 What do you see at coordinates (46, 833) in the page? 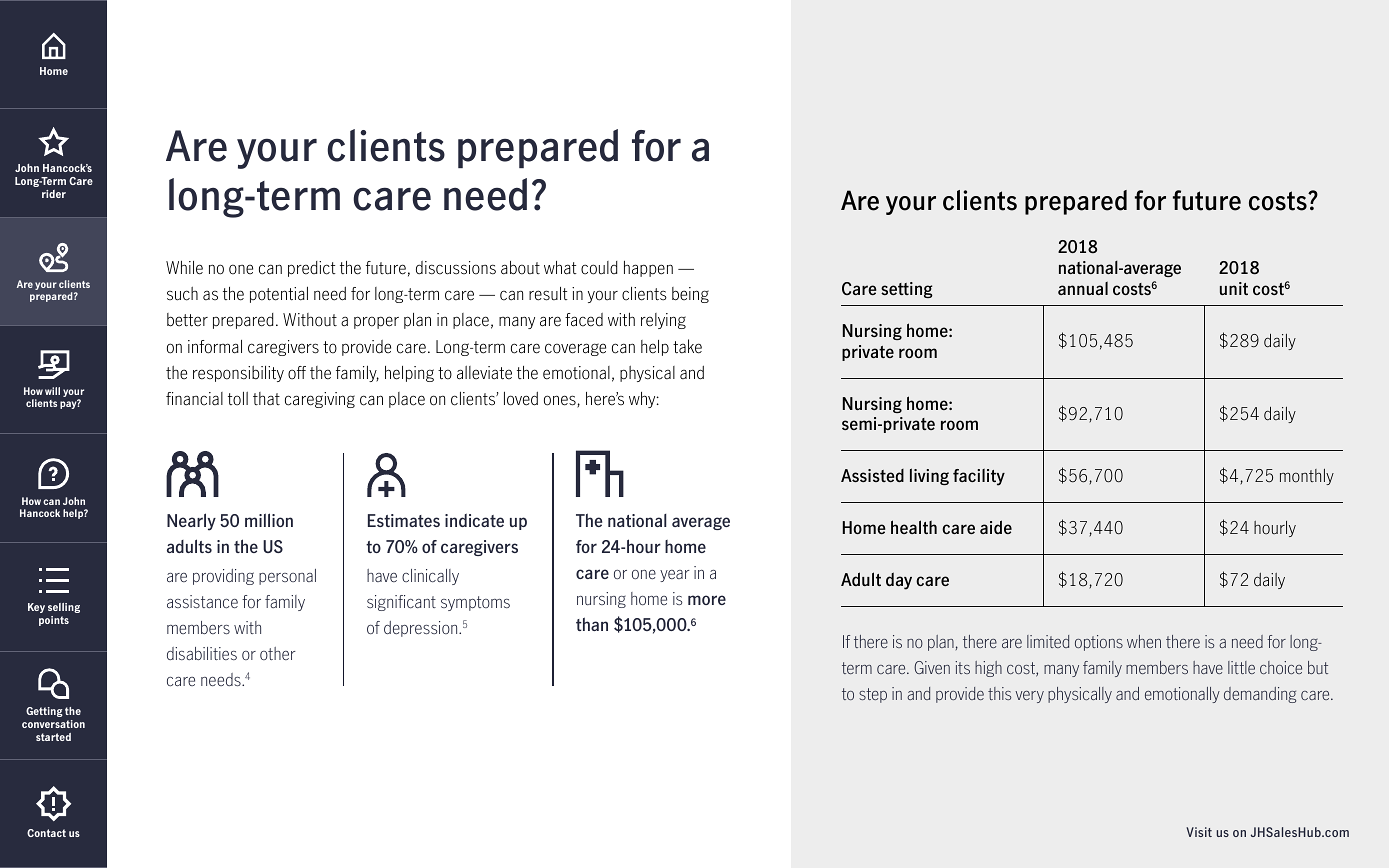
I see `Contact` at bounding box center [46, 833].
